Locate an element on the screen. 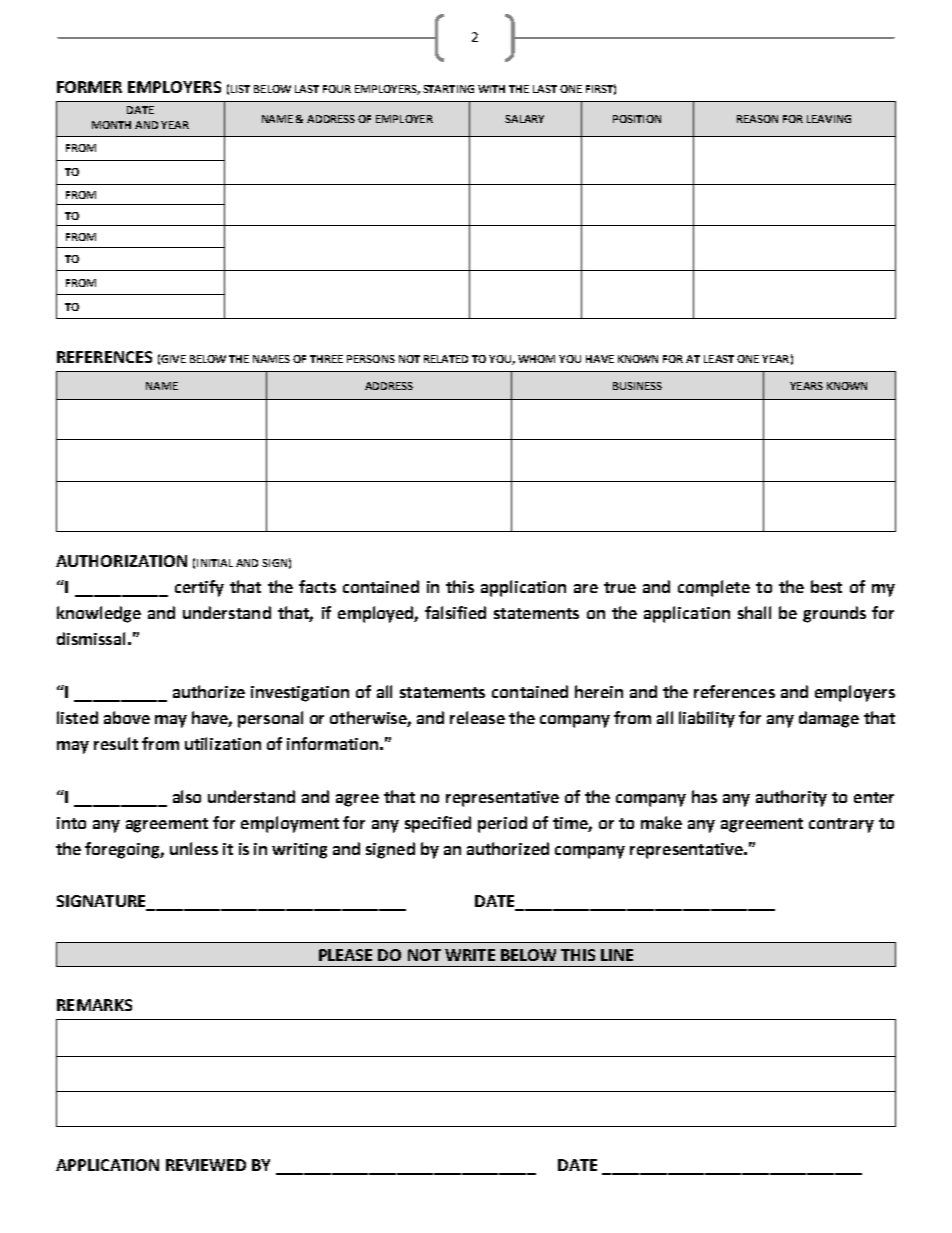 The width and height of the screenshot is (952, 1233). WRITE is located at coordinates (470, 955).
